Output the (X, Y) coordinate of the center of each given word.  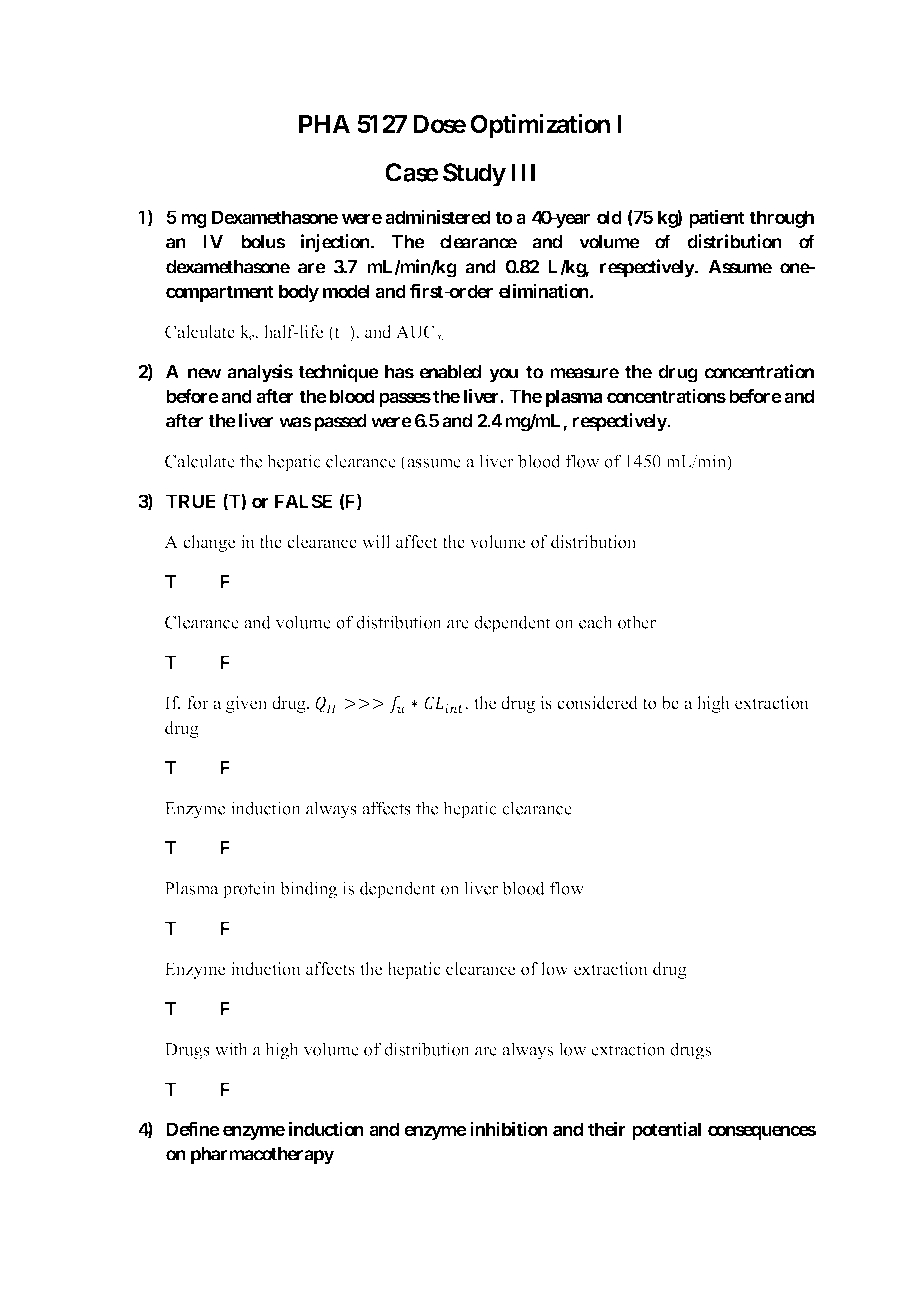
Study (474, 175)
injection (336, 243)
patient (717, 218)
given (246, 704)
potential (666, 1130)
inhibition (509, 1128)
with (231, 1049)
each (596, 622)
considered (597, 703)
